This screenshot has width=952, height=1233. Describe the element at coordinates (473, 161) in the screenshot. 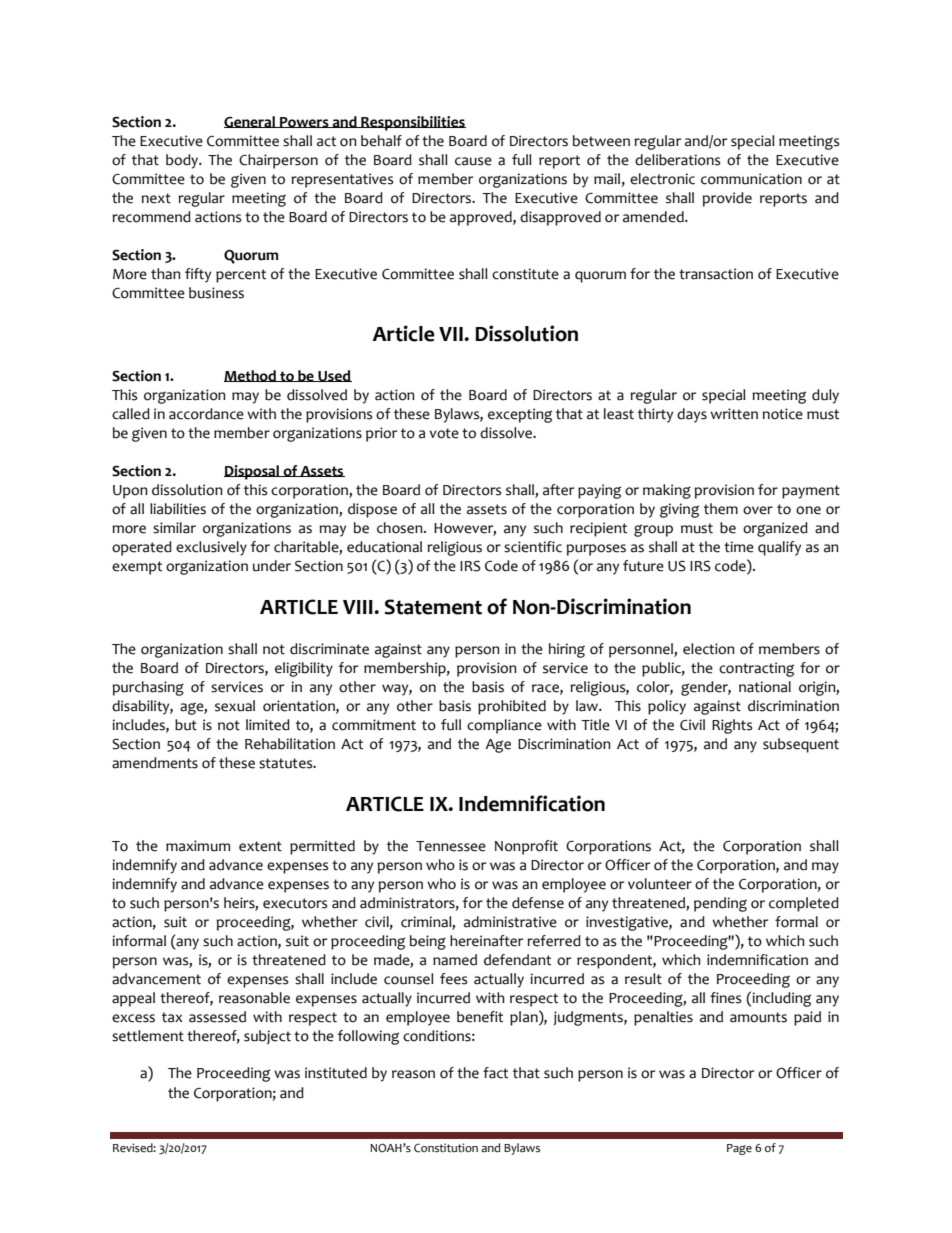

I see `cause` at that location.
